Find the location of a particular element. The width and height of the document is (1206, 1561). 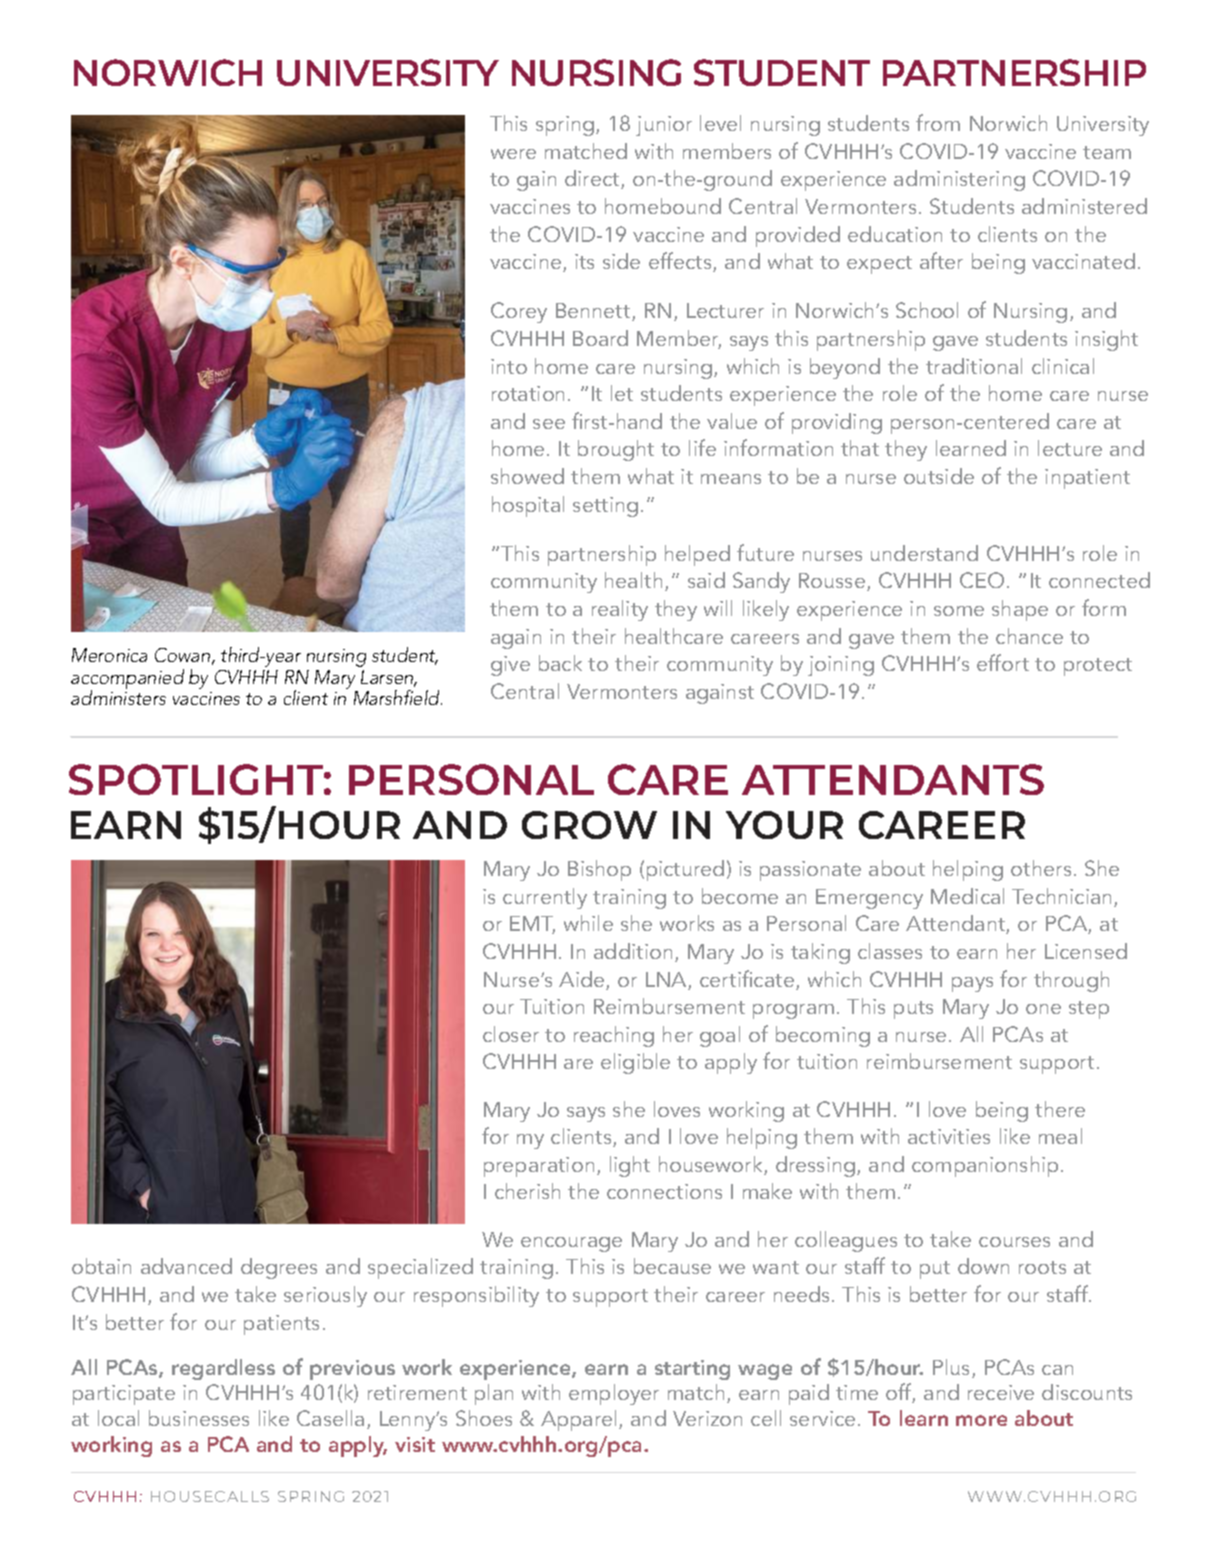

administering is located at coordinates (959, 180).
